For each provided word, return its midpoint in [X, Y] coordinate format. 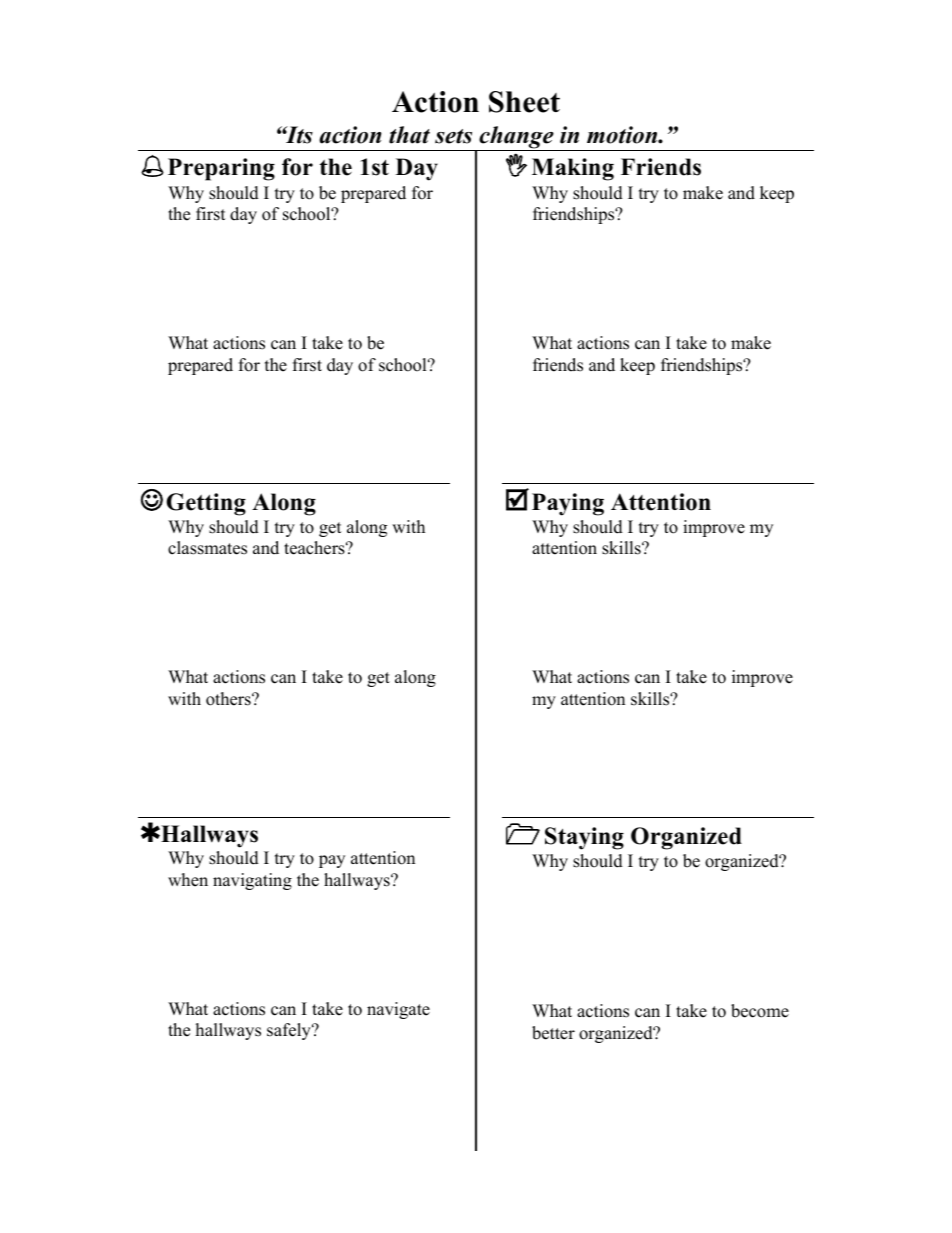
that [409, 135]
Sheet [524, 102]
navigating [252, 881]
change [516, 138]
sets [453, 136]
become [760, 1011]
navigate [398, 1010]
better [553, 1033]
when [188, 880]
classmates [207, 548]
